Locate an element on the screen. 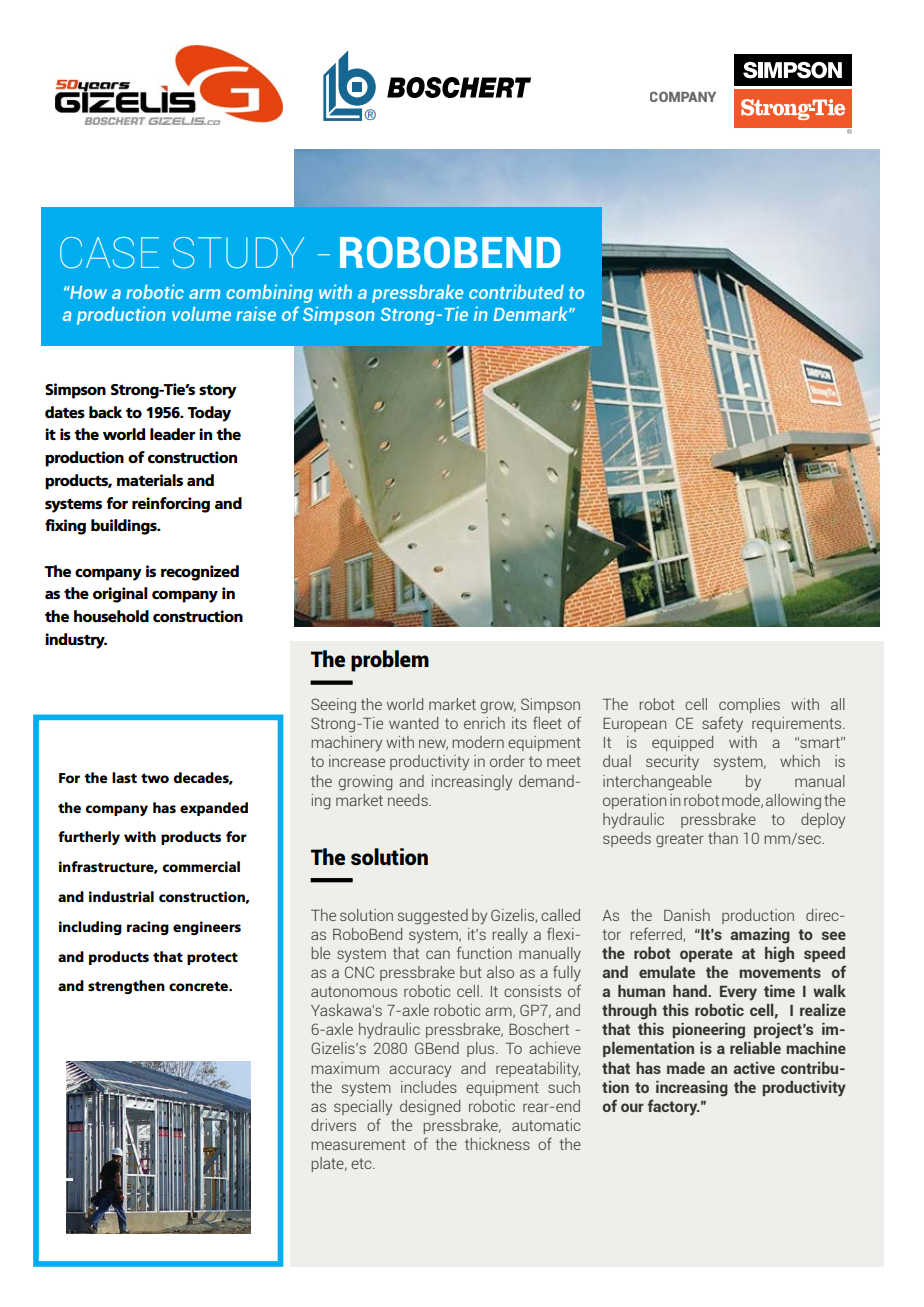 The width and height of the screenshot is (924, 1307). Denmark is located at coordinates (532, 313).
